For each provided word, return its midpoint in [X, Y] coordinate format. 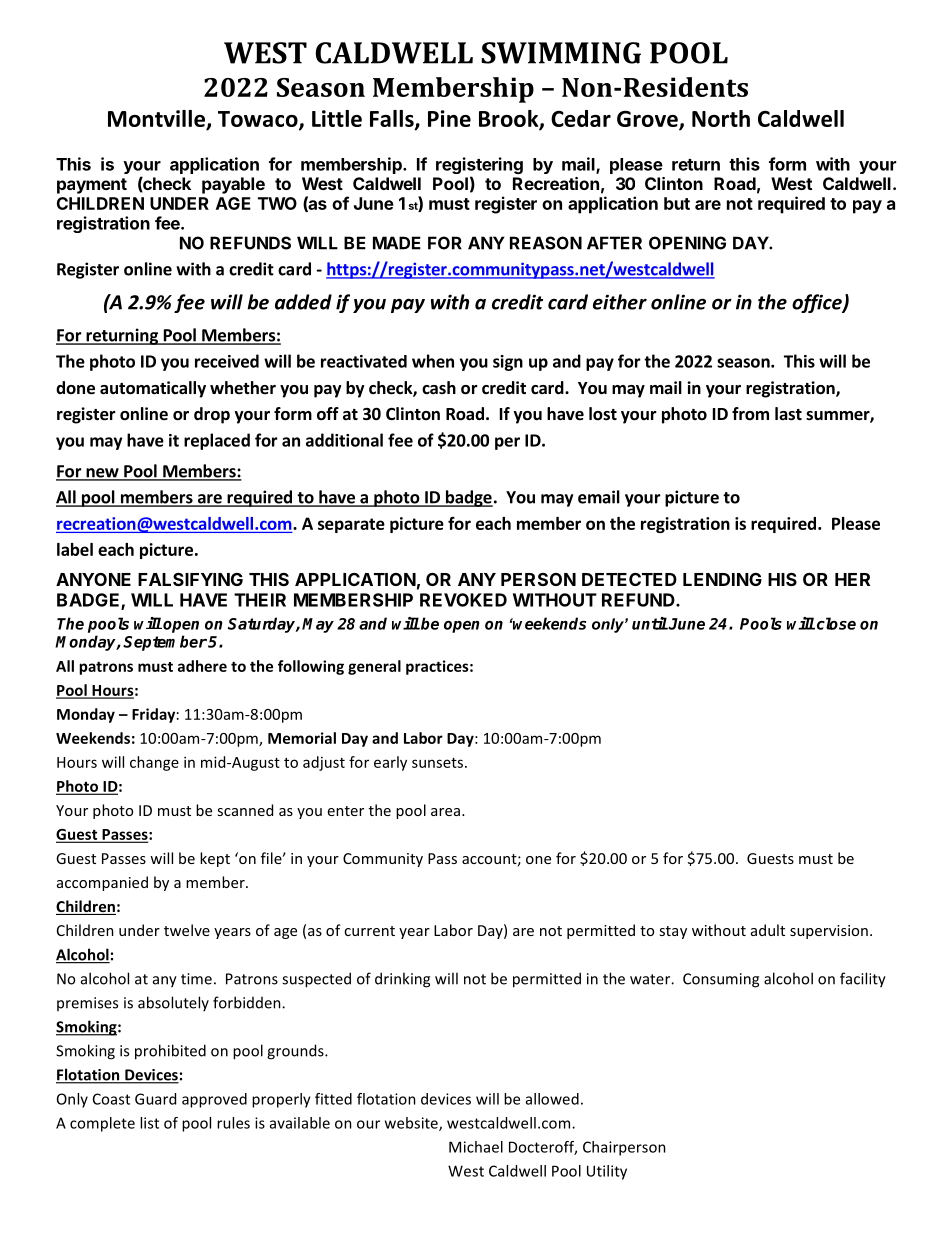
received [227, 361]
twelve [187, 930]
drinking [402, 980]
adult [768, 930]
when [433, 361]
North [721, 118]
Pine [449, 118]
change [154, 763]
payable [233, 185]
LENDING [722, 579]
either [620, 302]
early [390, 763]
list [149, 1123]
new [102, 474]
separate [351, 525]
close [836, 623]
